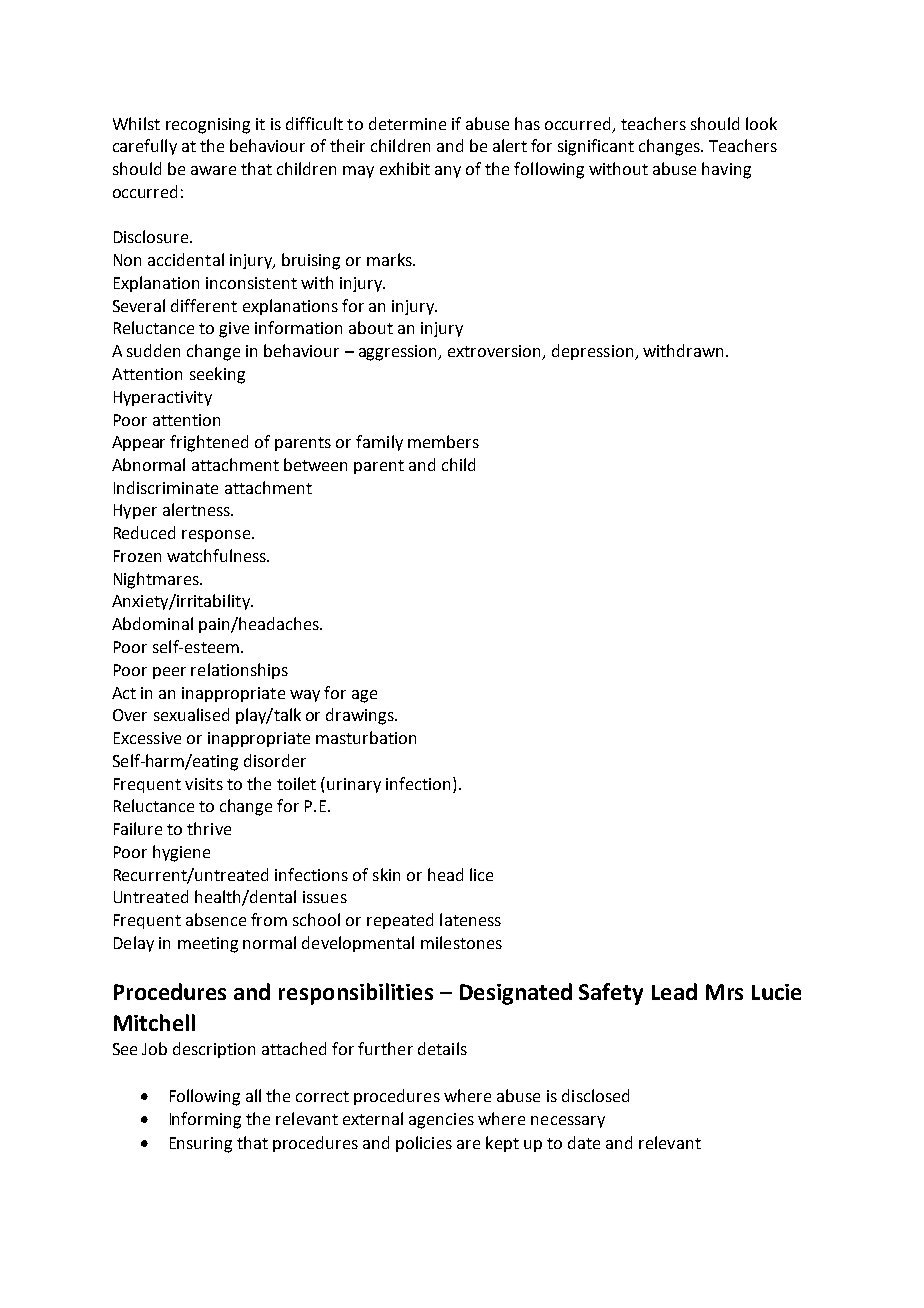 This screenshot has width=924, height=1308. What do you see at coordinates (594, 352) in the screenshot?
I see `depression` at bounding box center [594, 352].
